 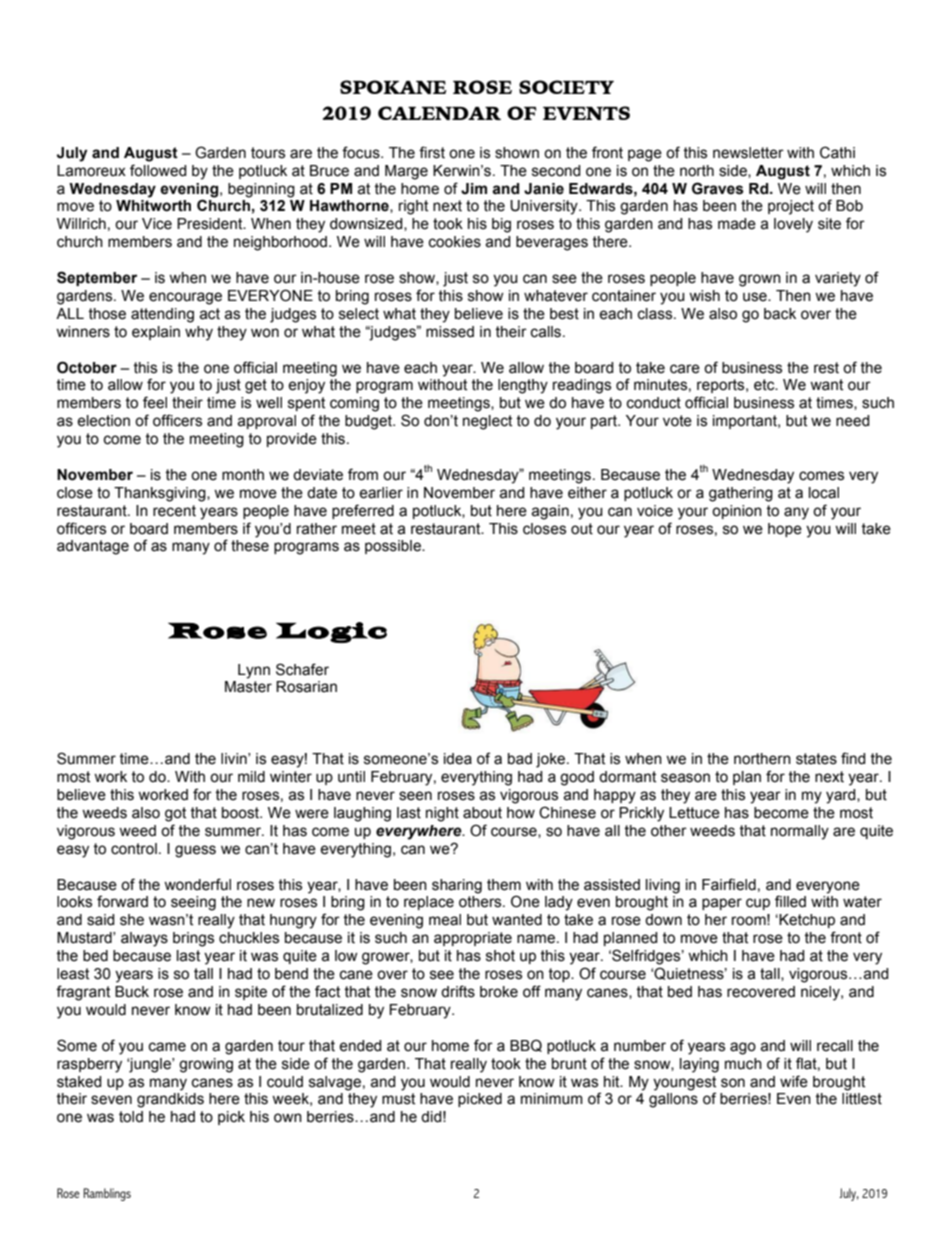 I want to click on sharing, so click(x=457, y=886).
